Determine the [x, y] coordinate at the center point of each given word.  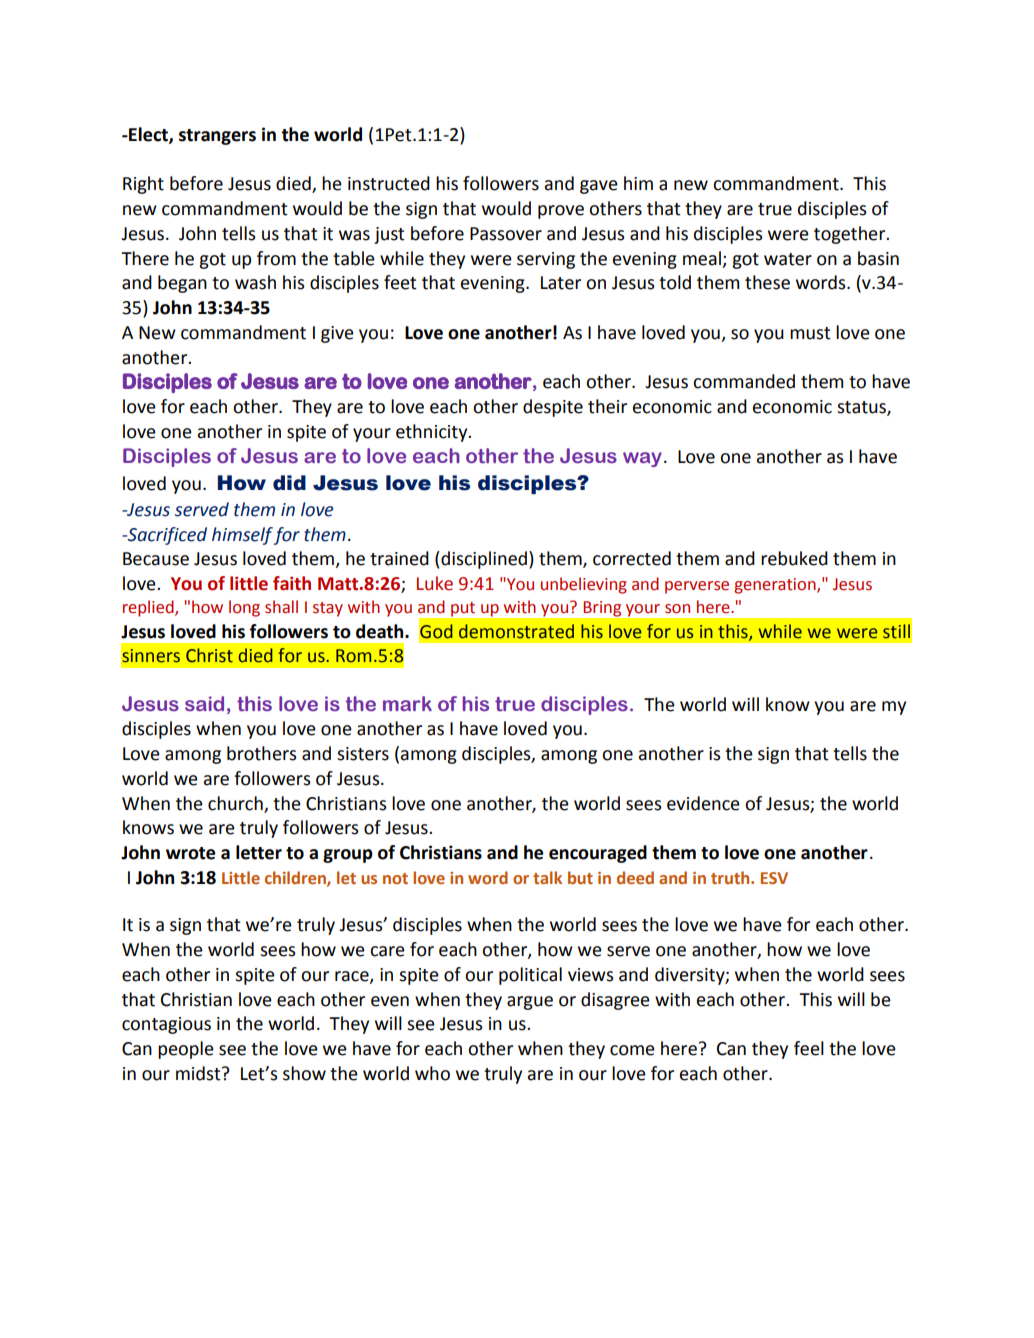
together [851, 235]
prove [561, 212]
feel [809, 1048]
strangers [217, 137]
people [186, 1050]
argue [530, 1003]
